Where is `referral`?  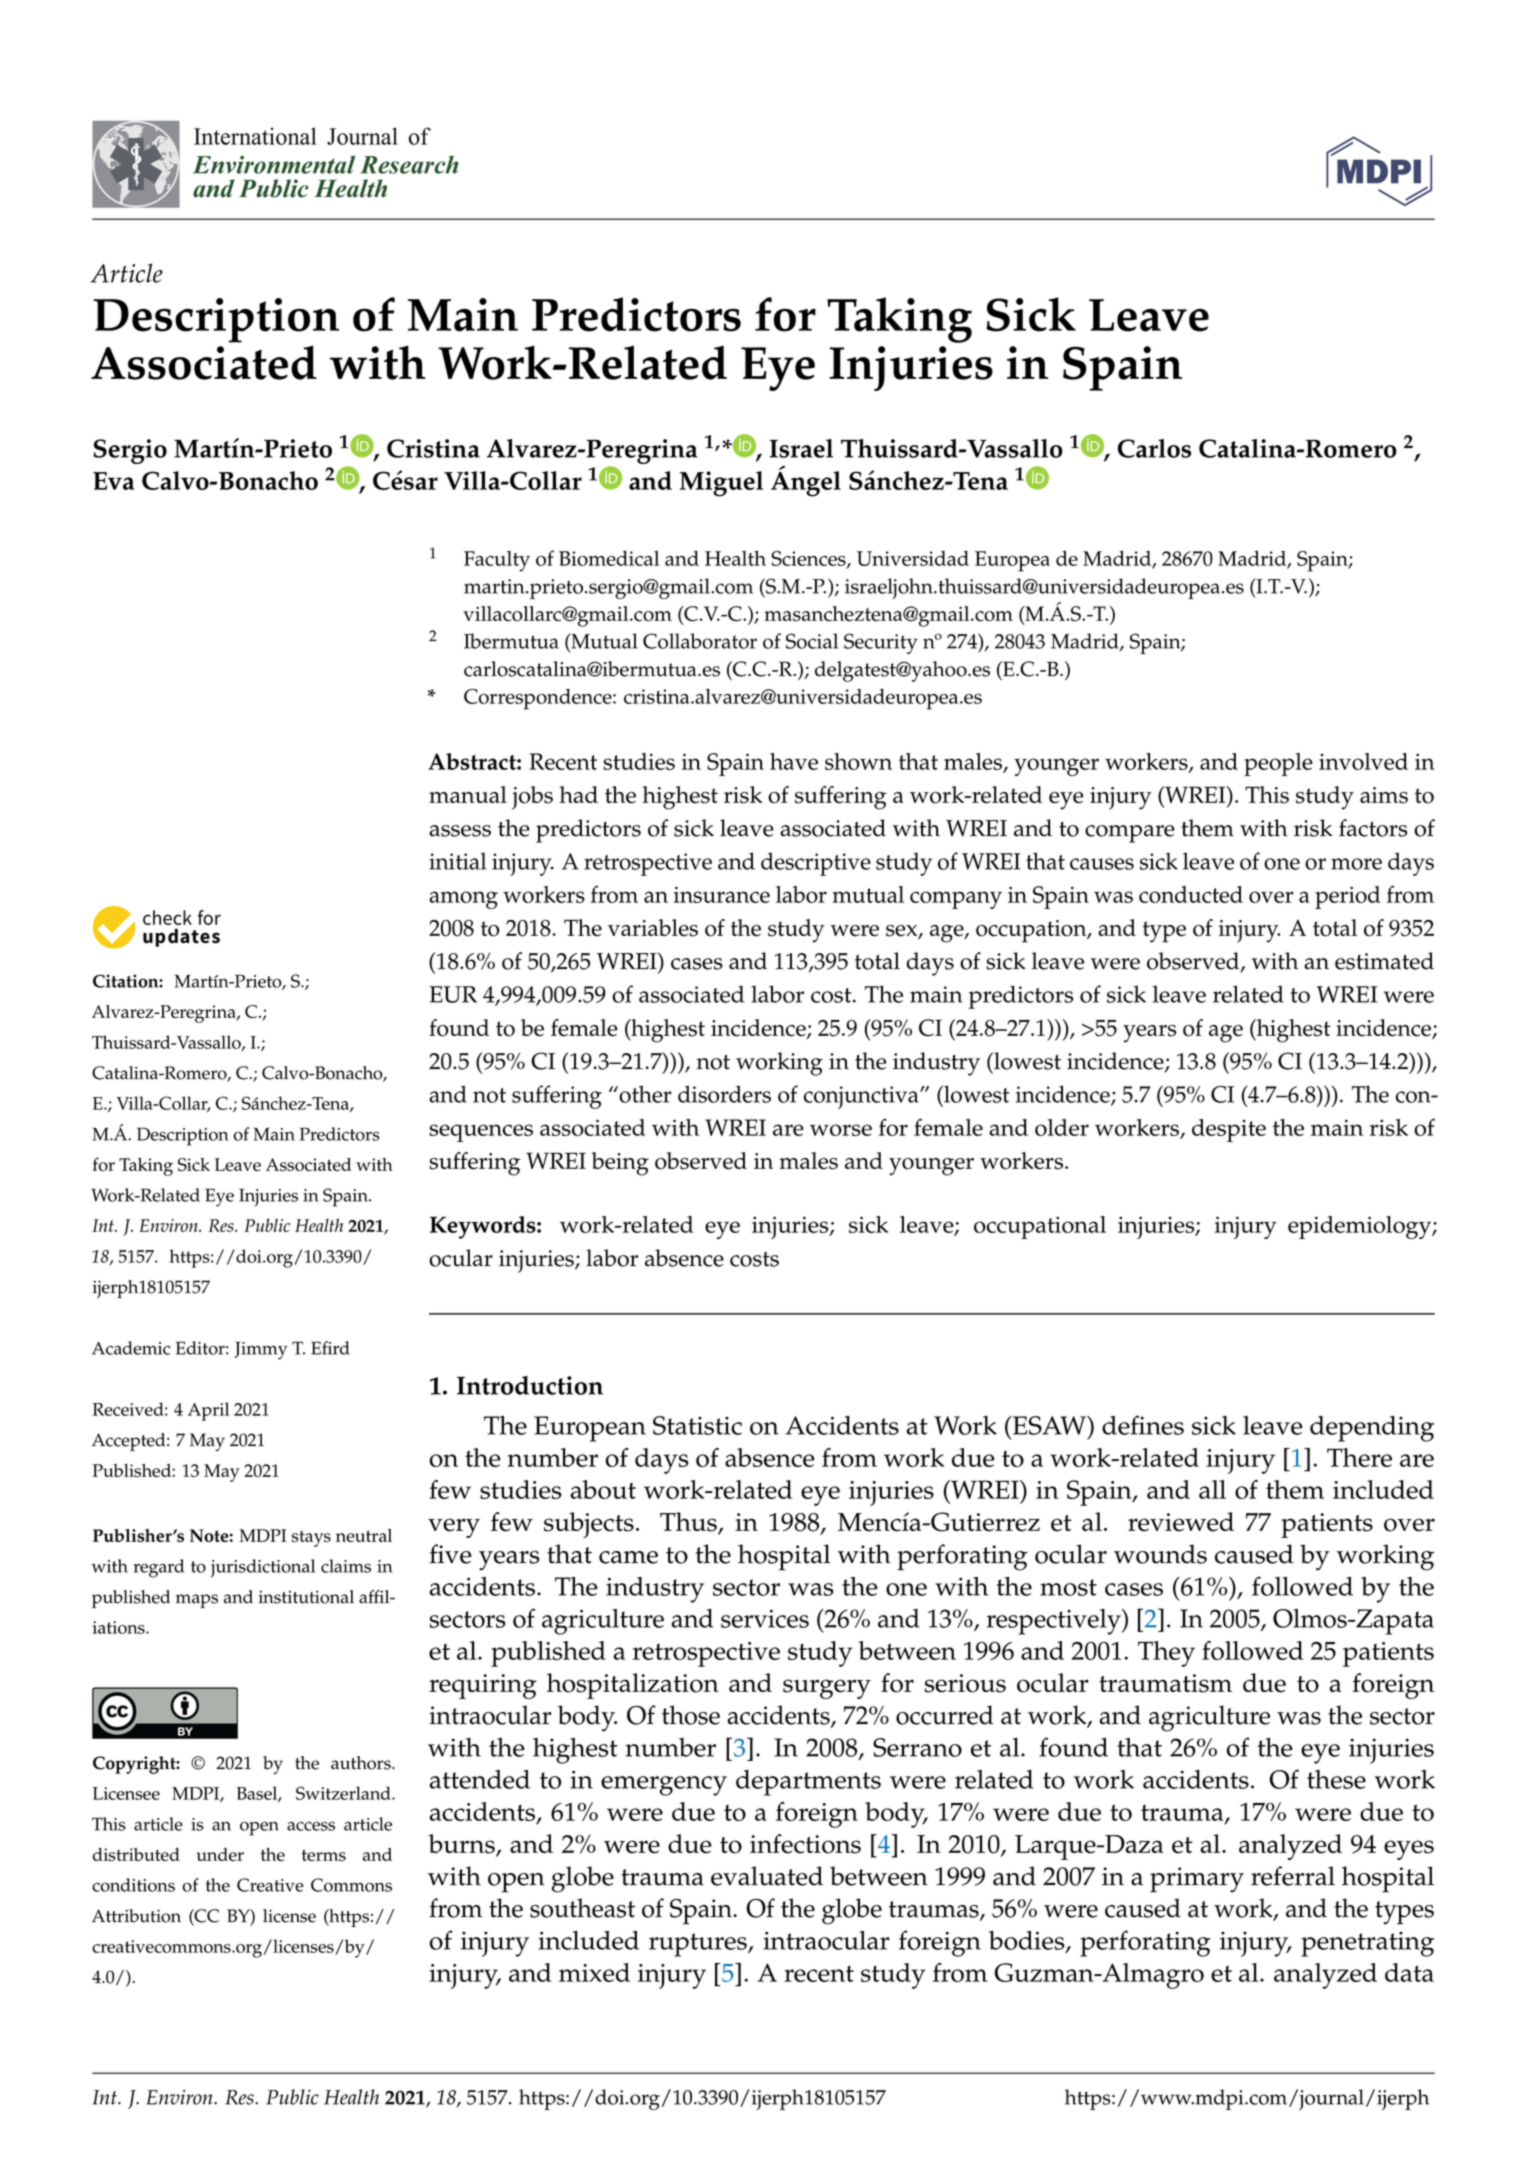 referral is located at coordinates (1293, 1876).
